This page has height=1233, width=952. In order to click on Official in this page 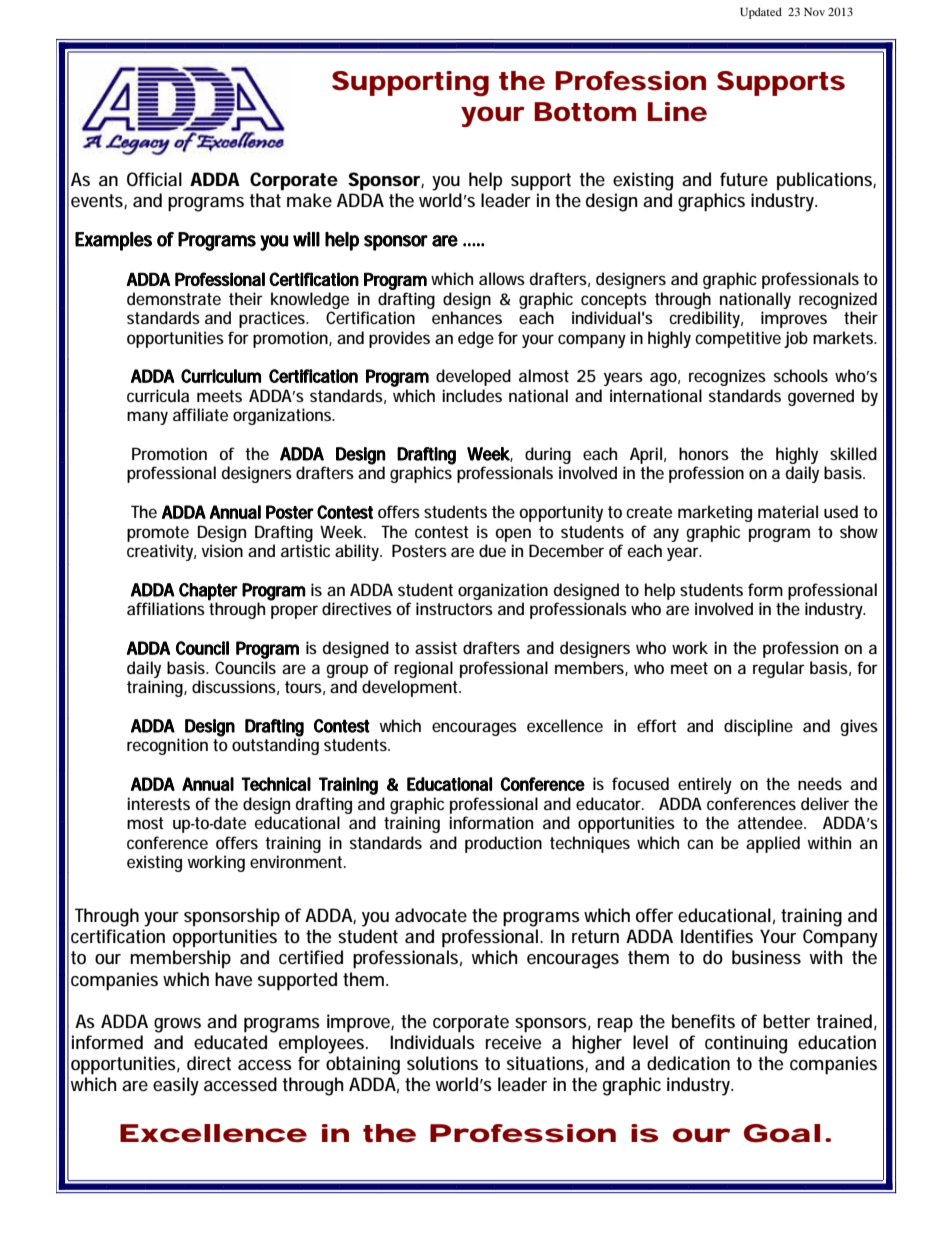, I will do `click(154, 179)`.
